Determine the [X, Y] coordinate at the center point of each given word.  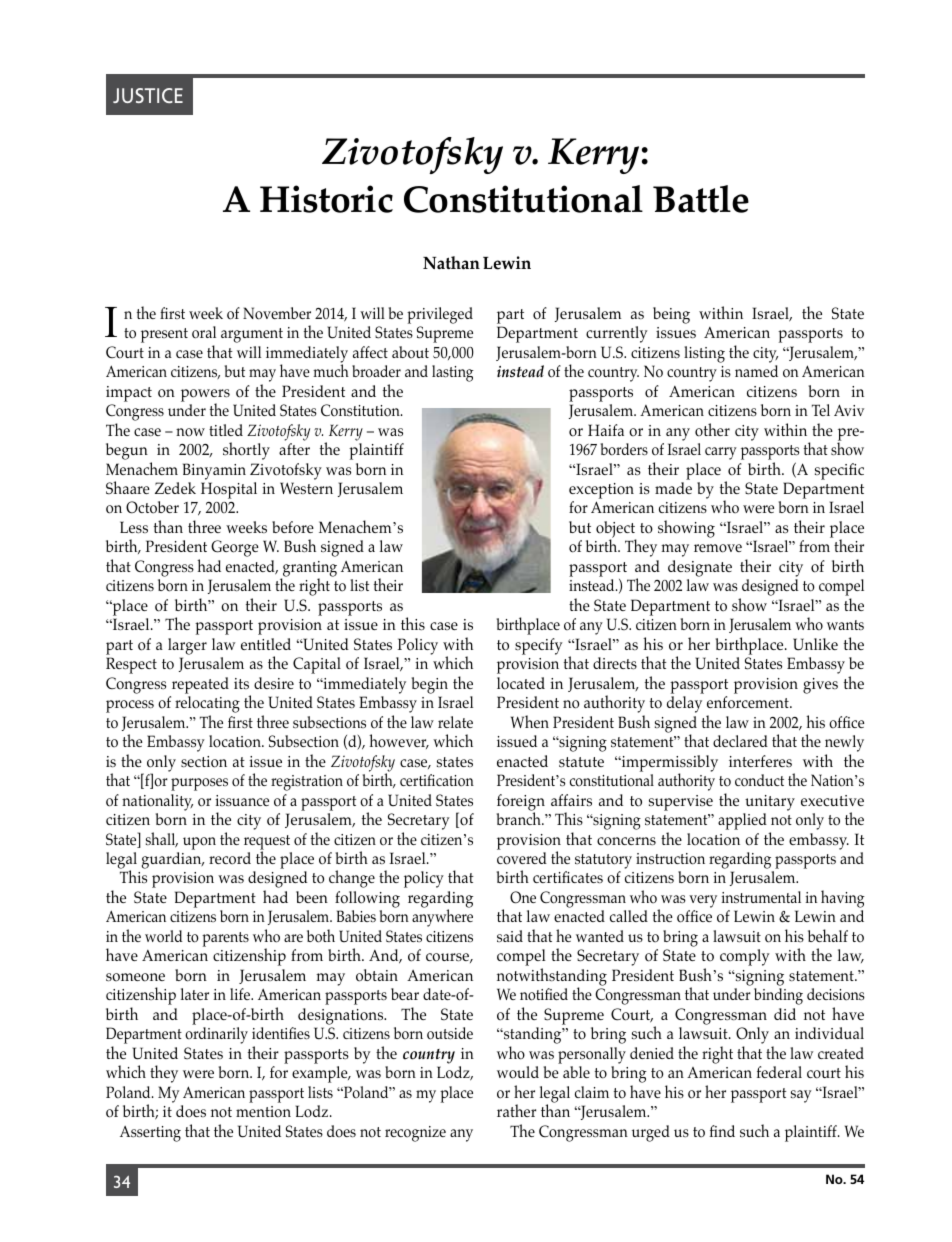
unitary [770, 803]
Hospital [229, 490]
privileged [440, 315]
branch [520, 817]
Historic [326, 199]
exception [601, 491]
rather [516, 1110]
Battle [701, 199]
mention [263, 1112]
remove [718, 548]
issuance [242, 800]
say [801, 1096]
